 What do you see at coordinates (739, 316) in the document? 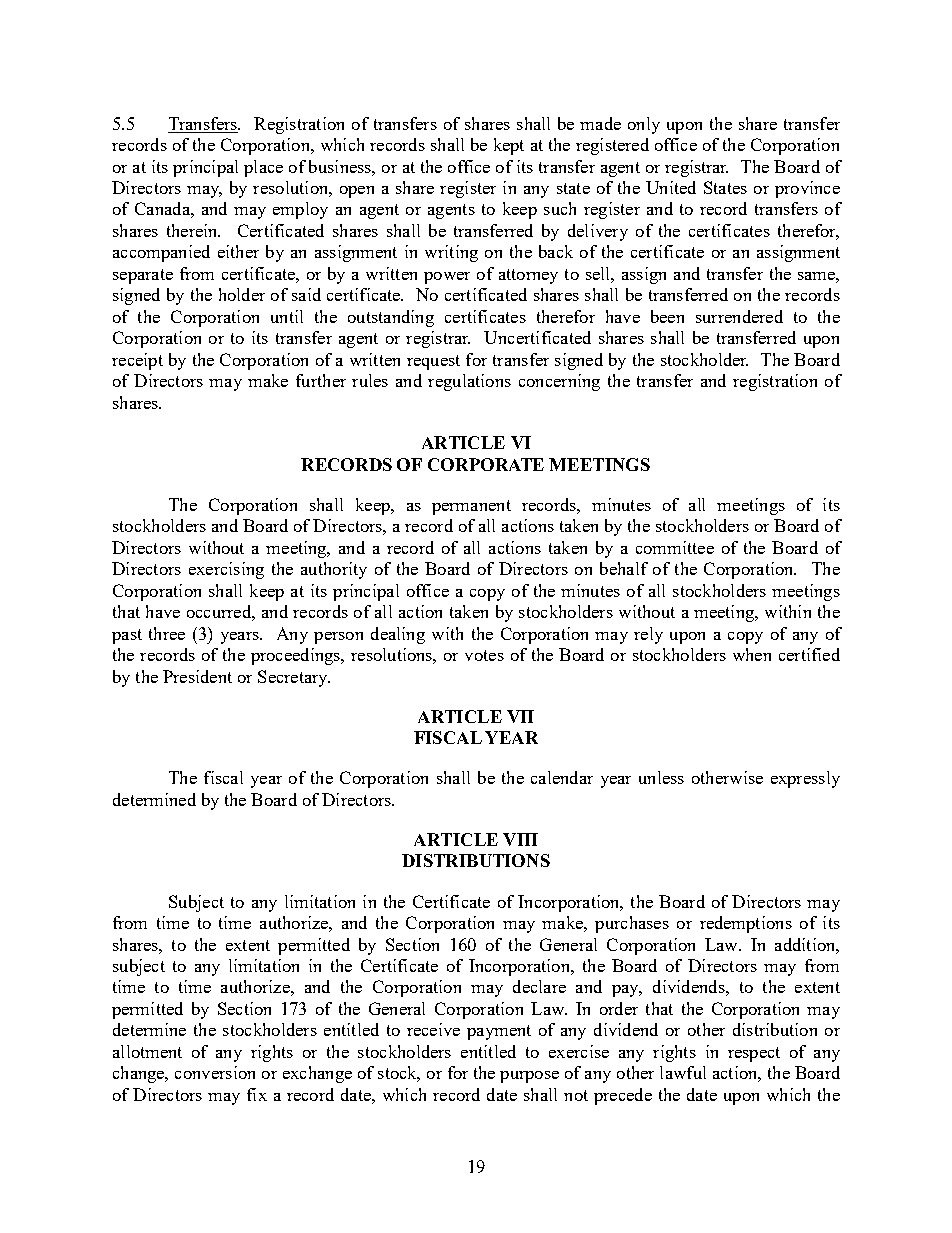
I see `surrendered` at bounding box center [739, 316].
